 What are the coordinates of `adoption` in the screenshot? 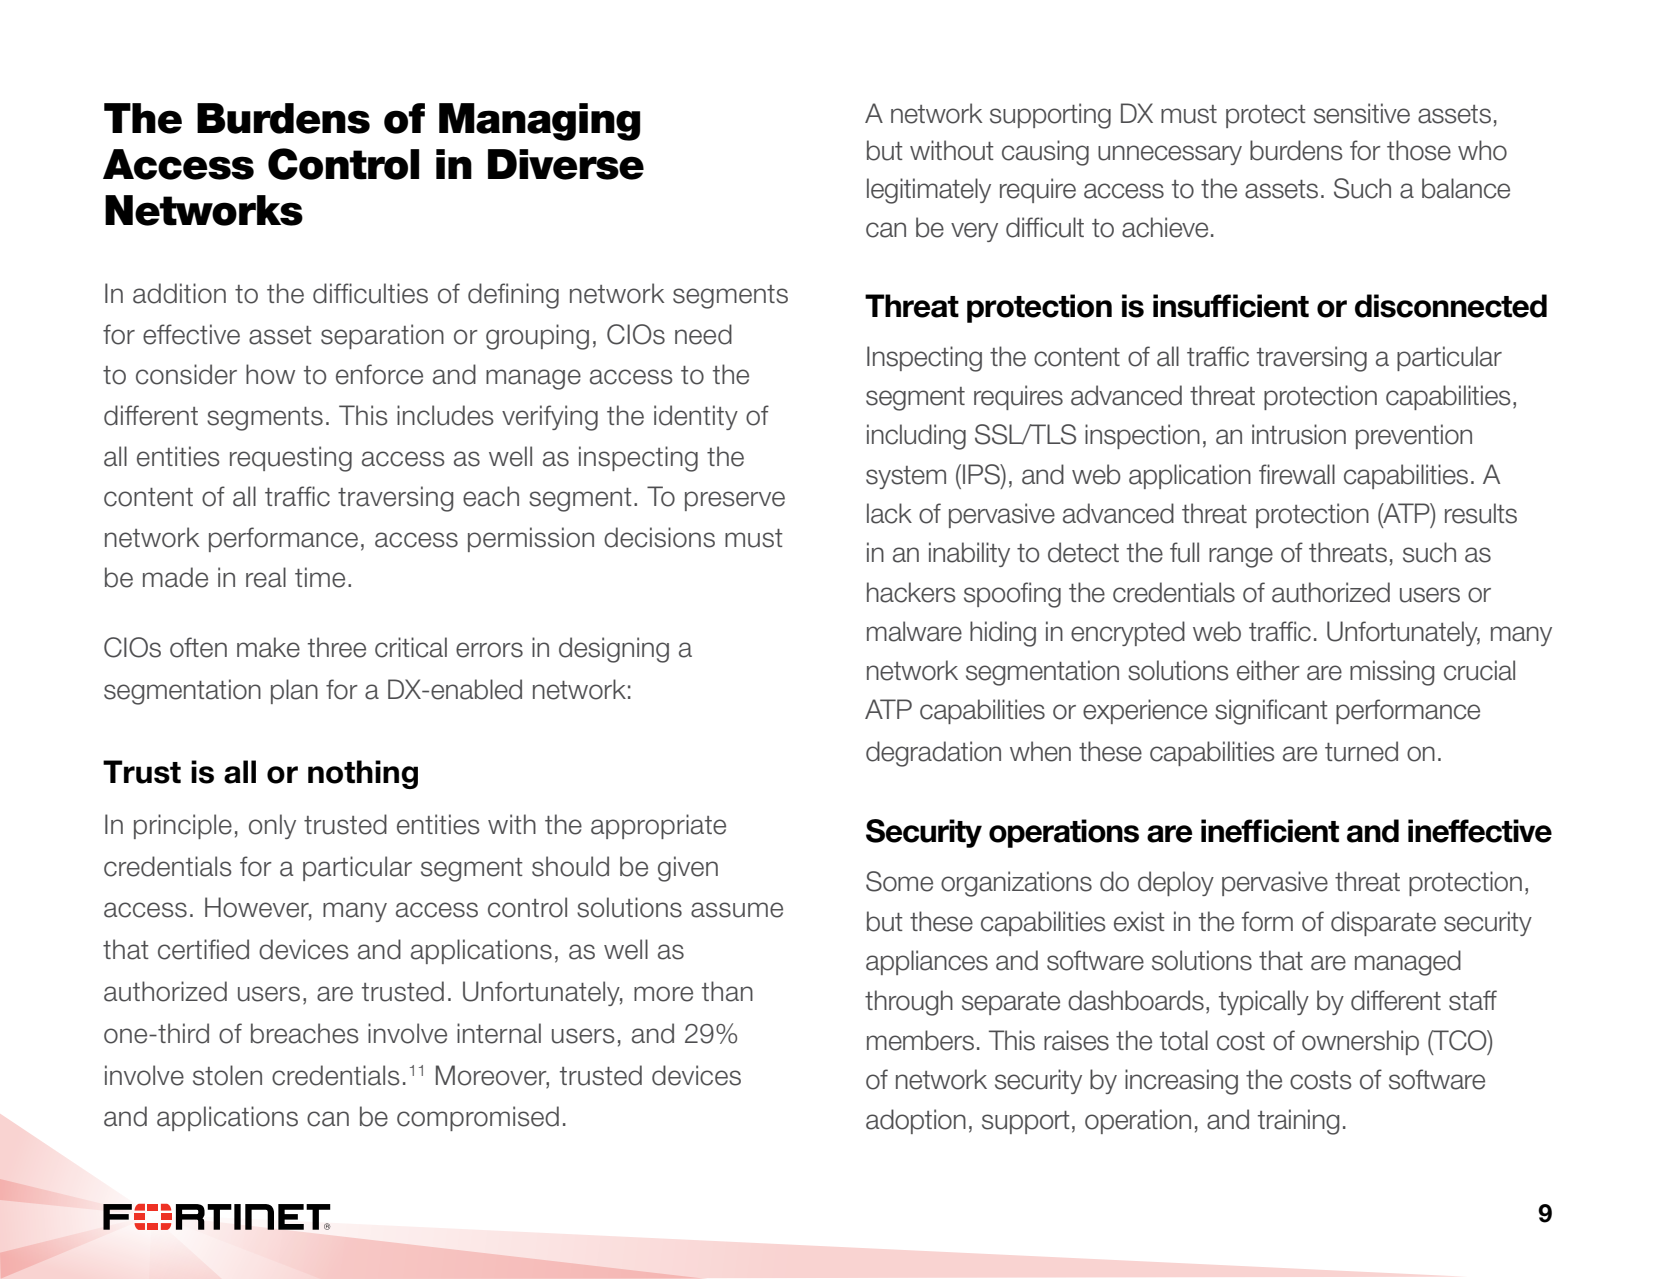 It's located at (916, 1121).
